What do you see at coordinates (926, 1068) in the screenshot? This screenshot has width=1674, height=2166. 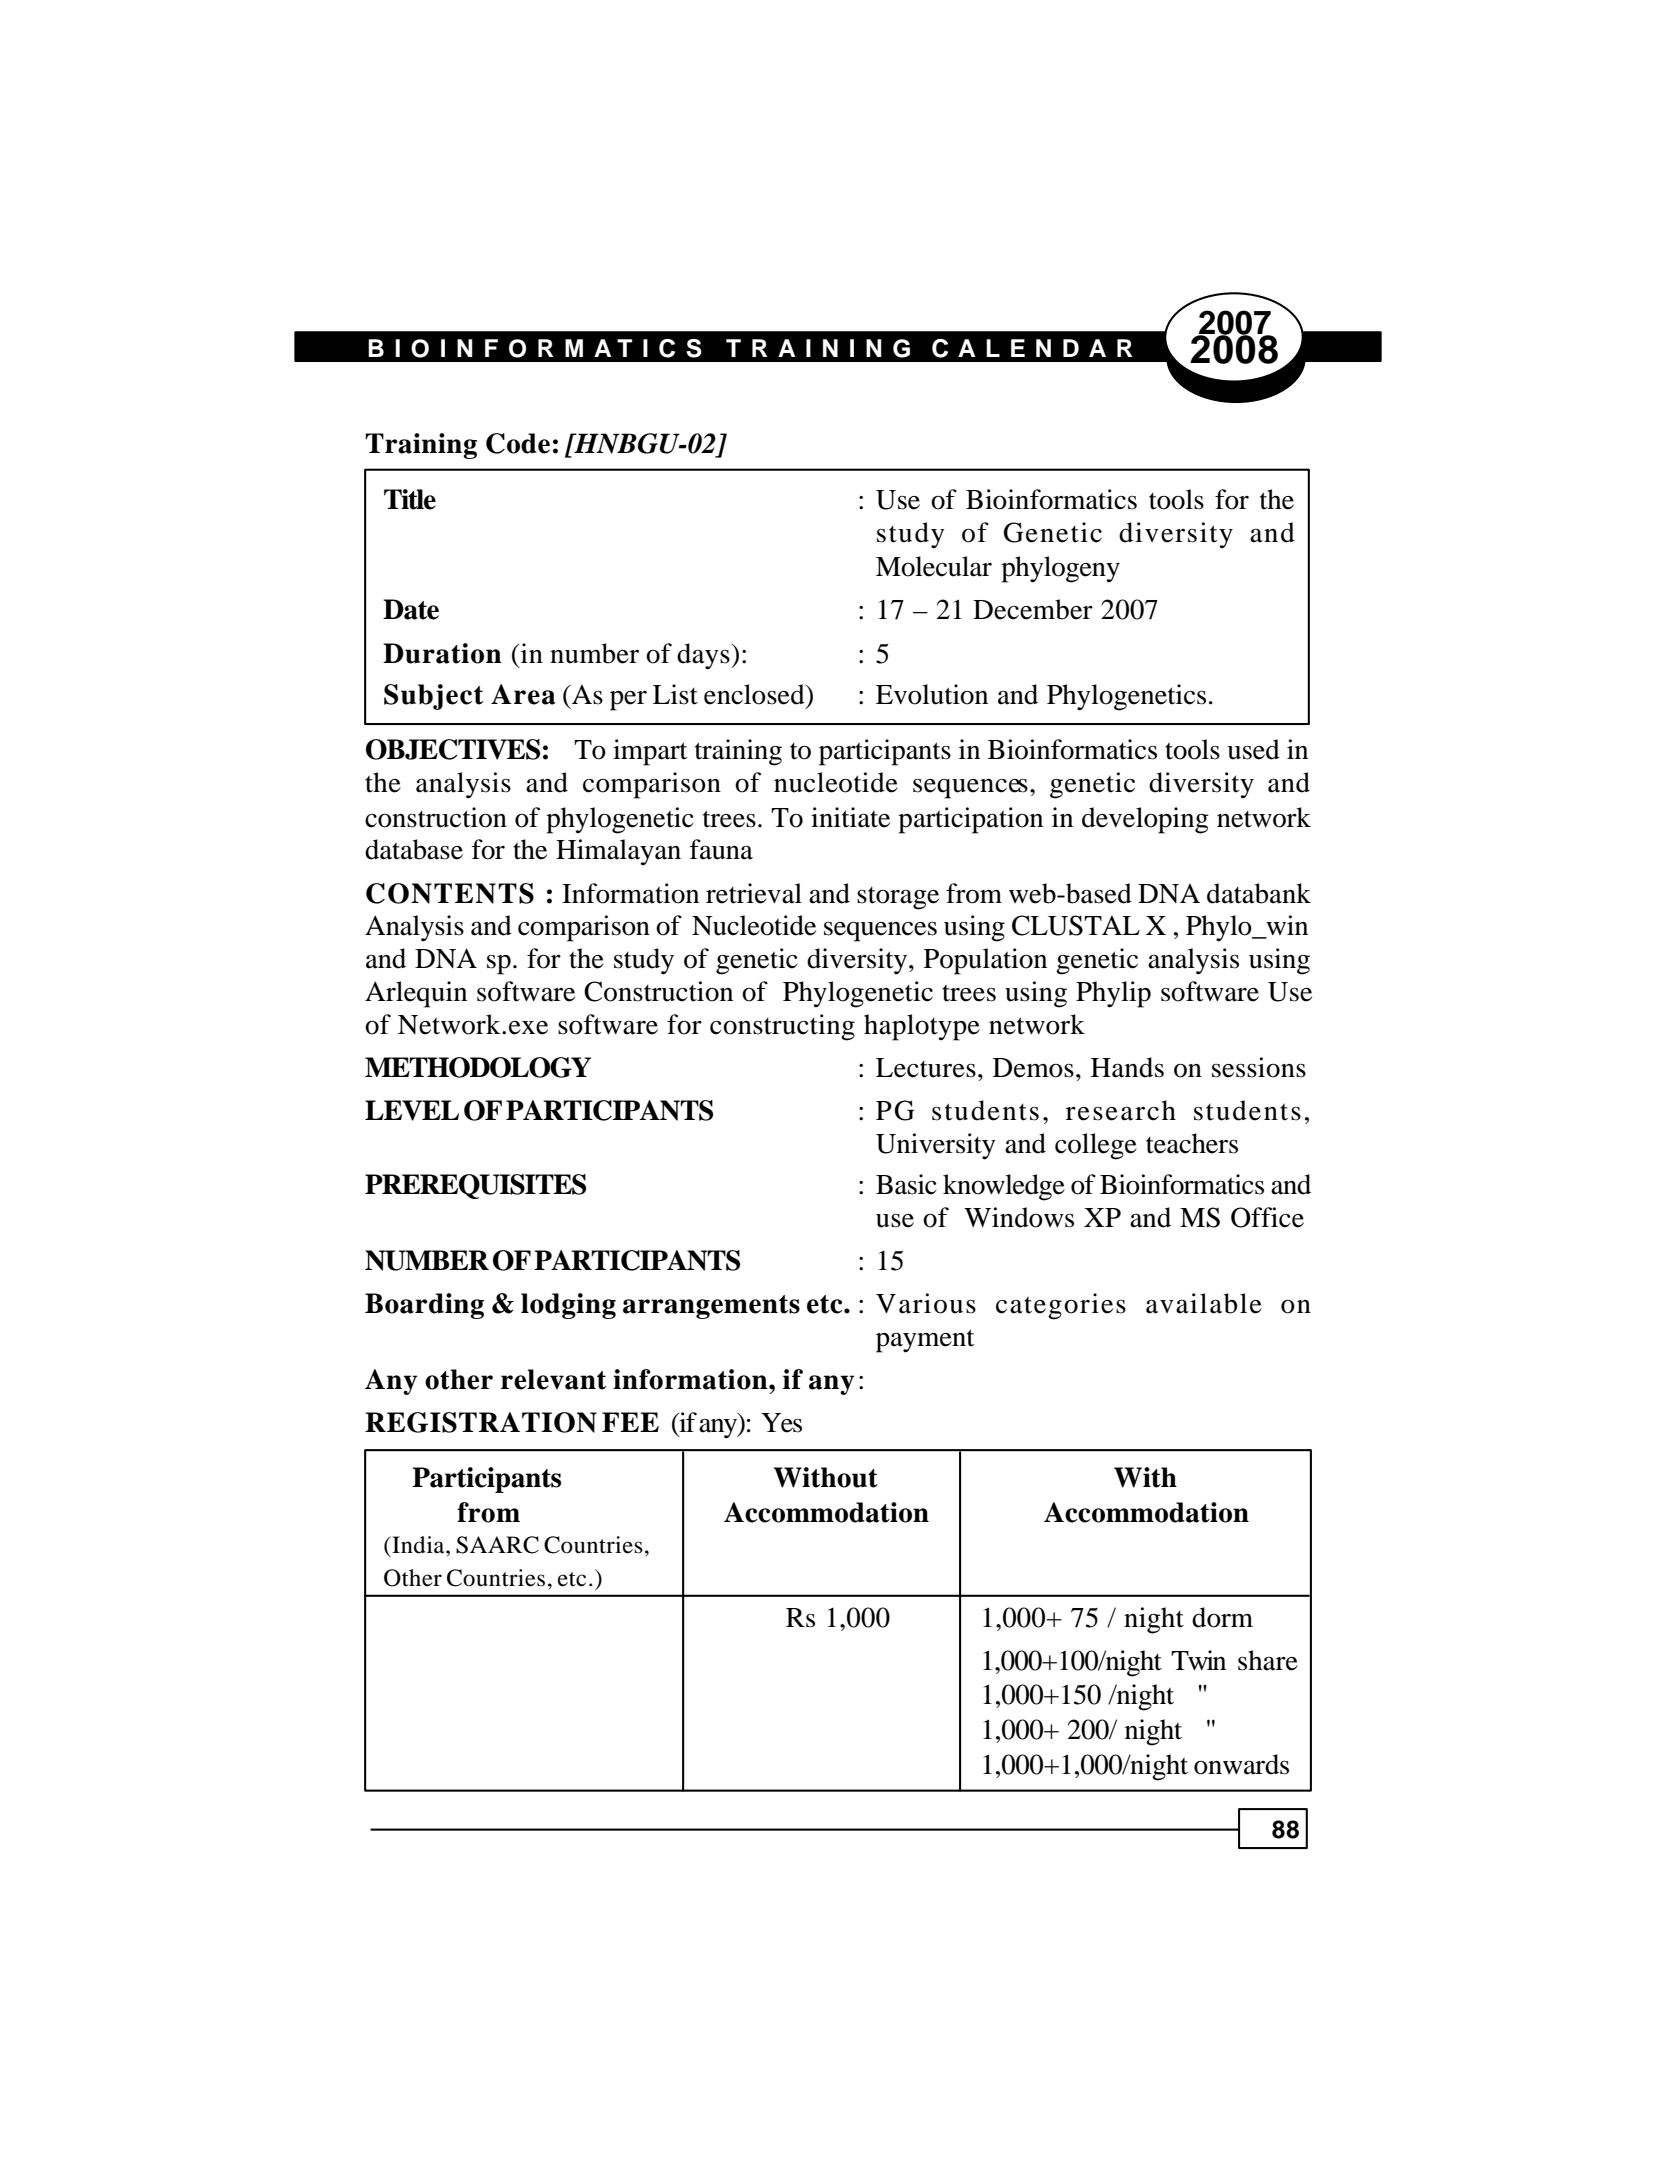 I see `Lectures` at bounding box center [926, 1068].
